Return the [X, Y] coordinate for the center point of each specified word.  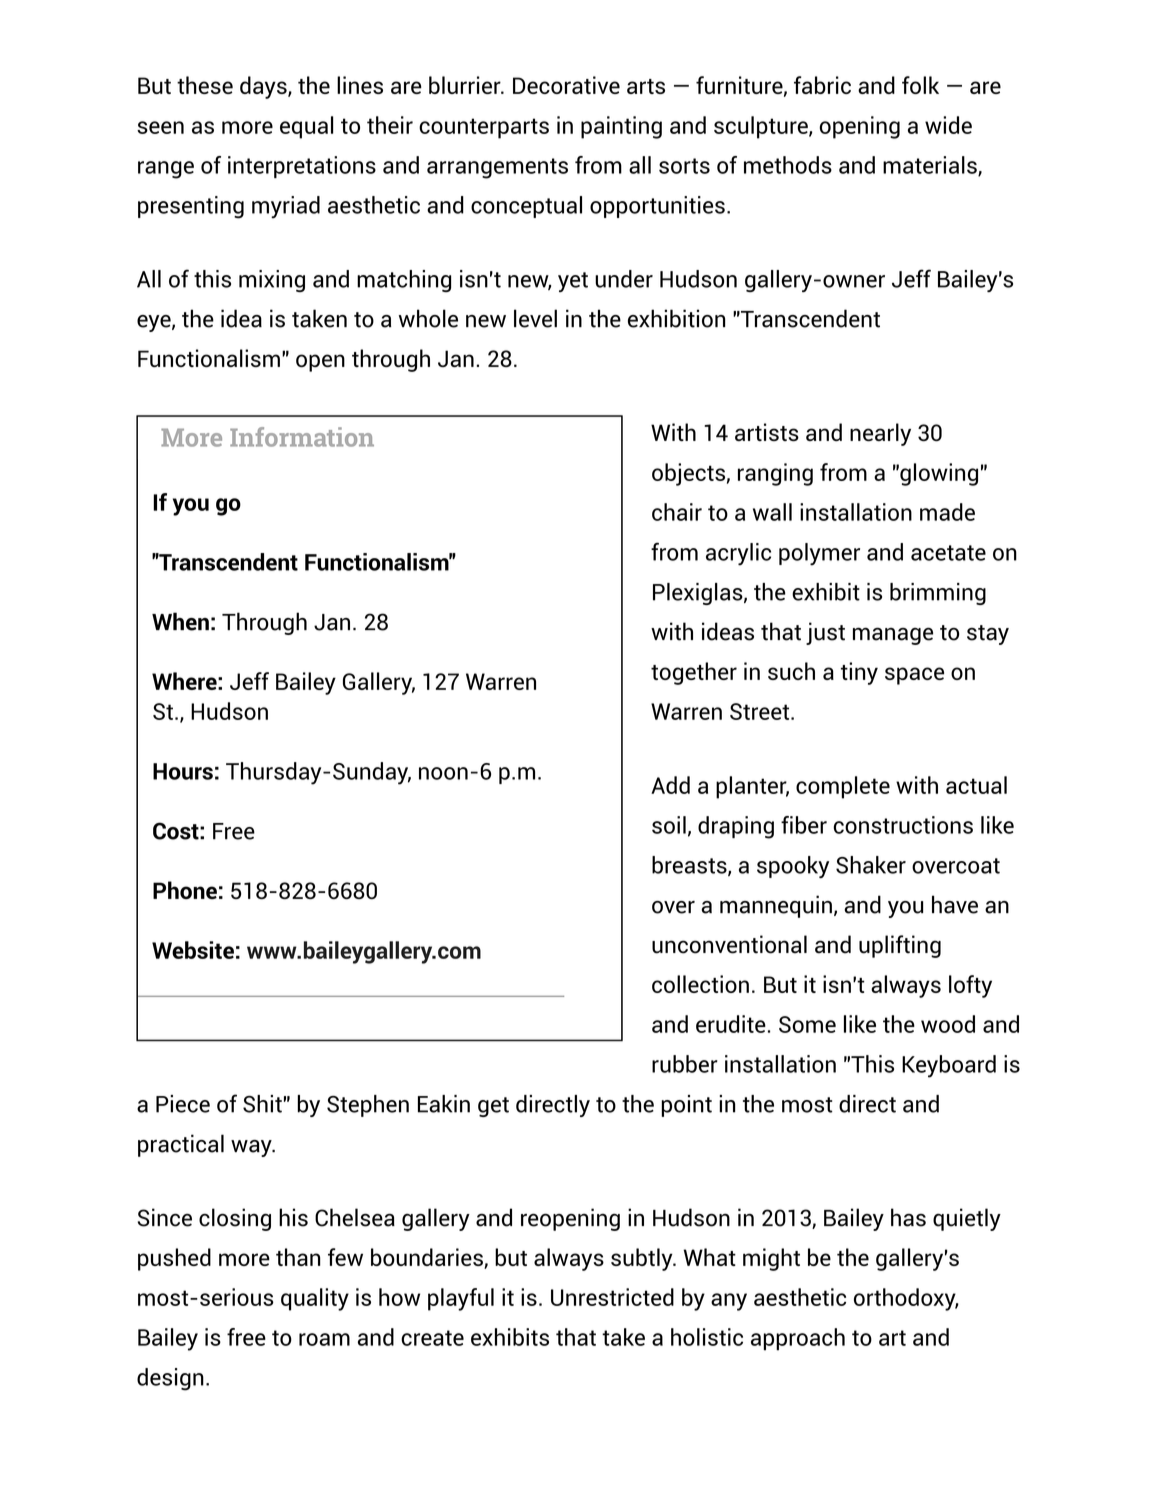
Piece [183, 1104]
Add [670, 785]
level [535, 318]
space [914, 676]
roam [324, 1339]
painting [621, 127]
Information [302, 437]
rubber [685, 1064]
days [264, 87]
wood [948, 1024]
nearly [880, 434]
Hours [183, 771]
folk [920, 85]
